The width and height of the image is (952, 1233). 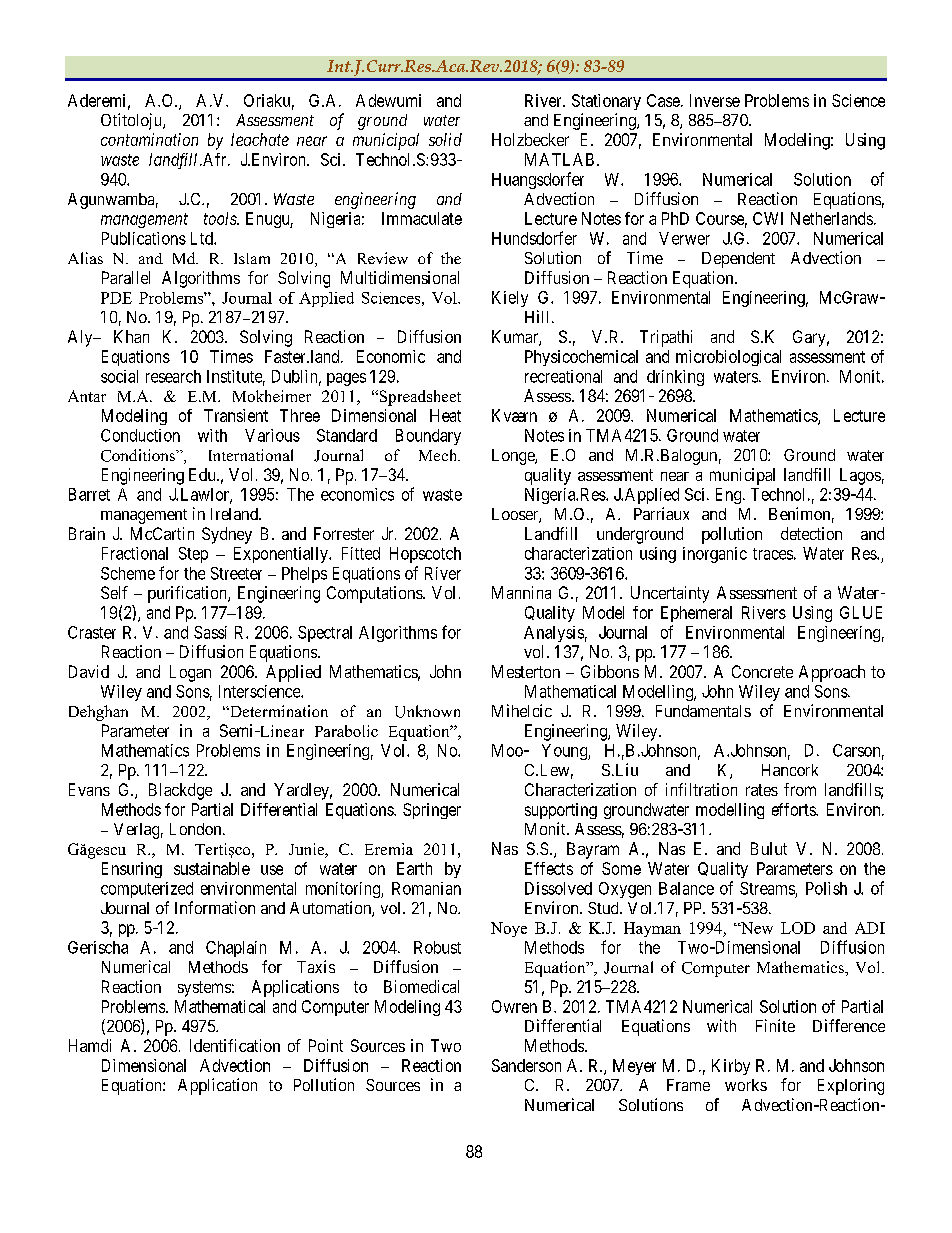 What do you see at coordinates (235, 1045) in the image?
I see `Identification` at bounding box center [235, 1045].
